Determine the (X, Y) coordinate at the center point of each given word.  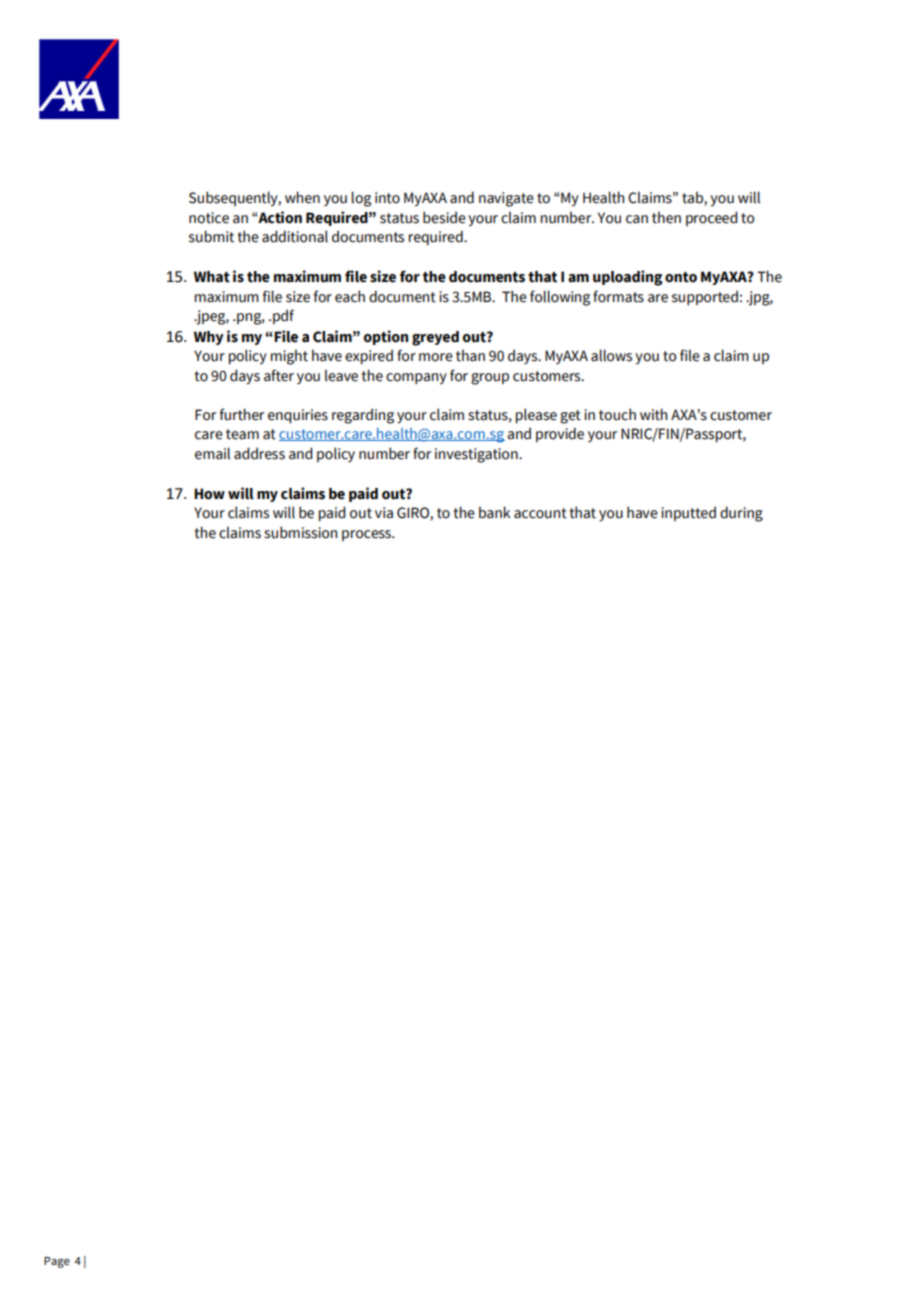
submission (300, 532)
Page (57, 1262)
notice (209, 218)
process (367, 535)
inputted (688, 513)
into (387, 198)
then (666, 217)
